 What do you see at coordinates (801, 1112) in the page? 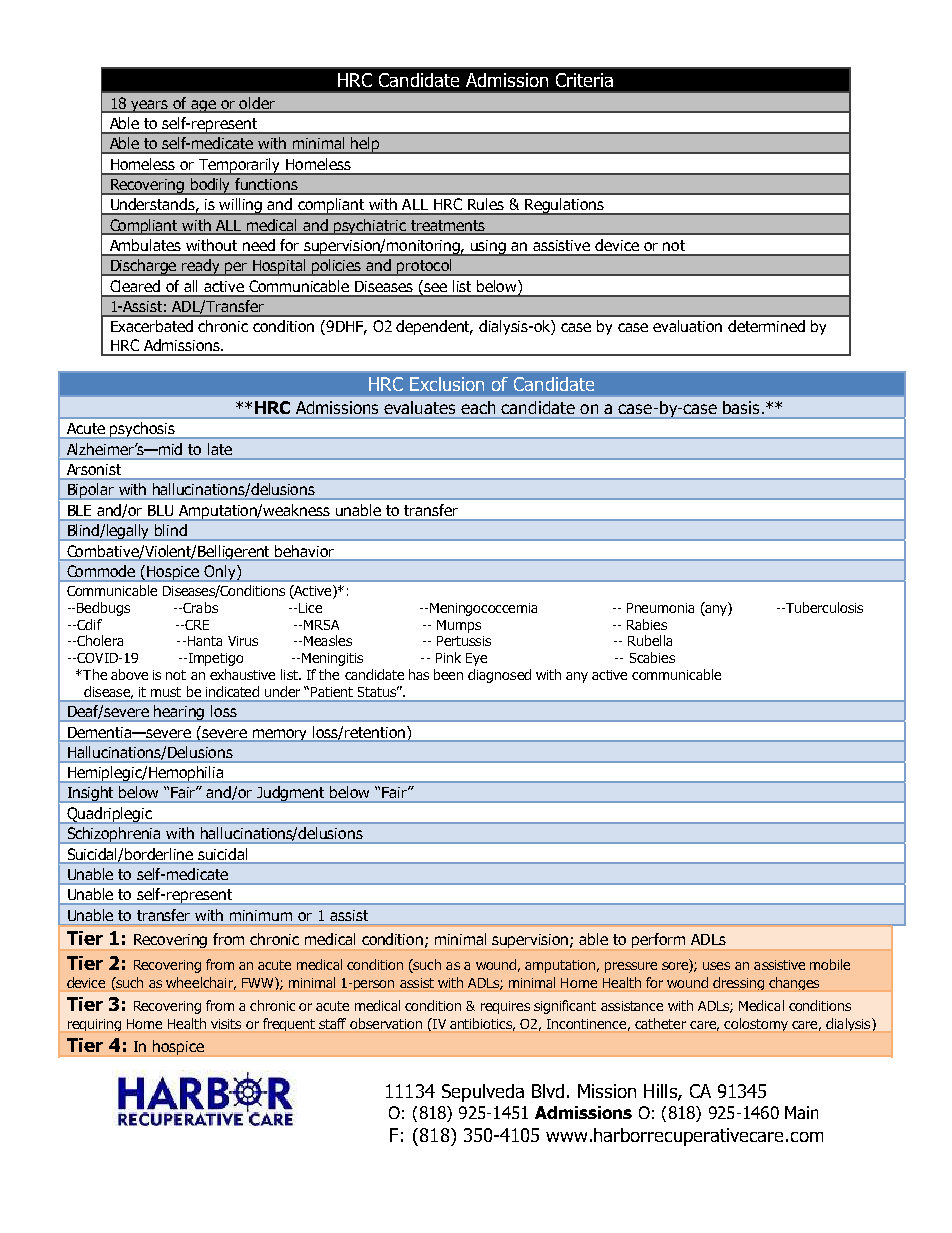
I see `Main` at bounding box center [801, 1112].
